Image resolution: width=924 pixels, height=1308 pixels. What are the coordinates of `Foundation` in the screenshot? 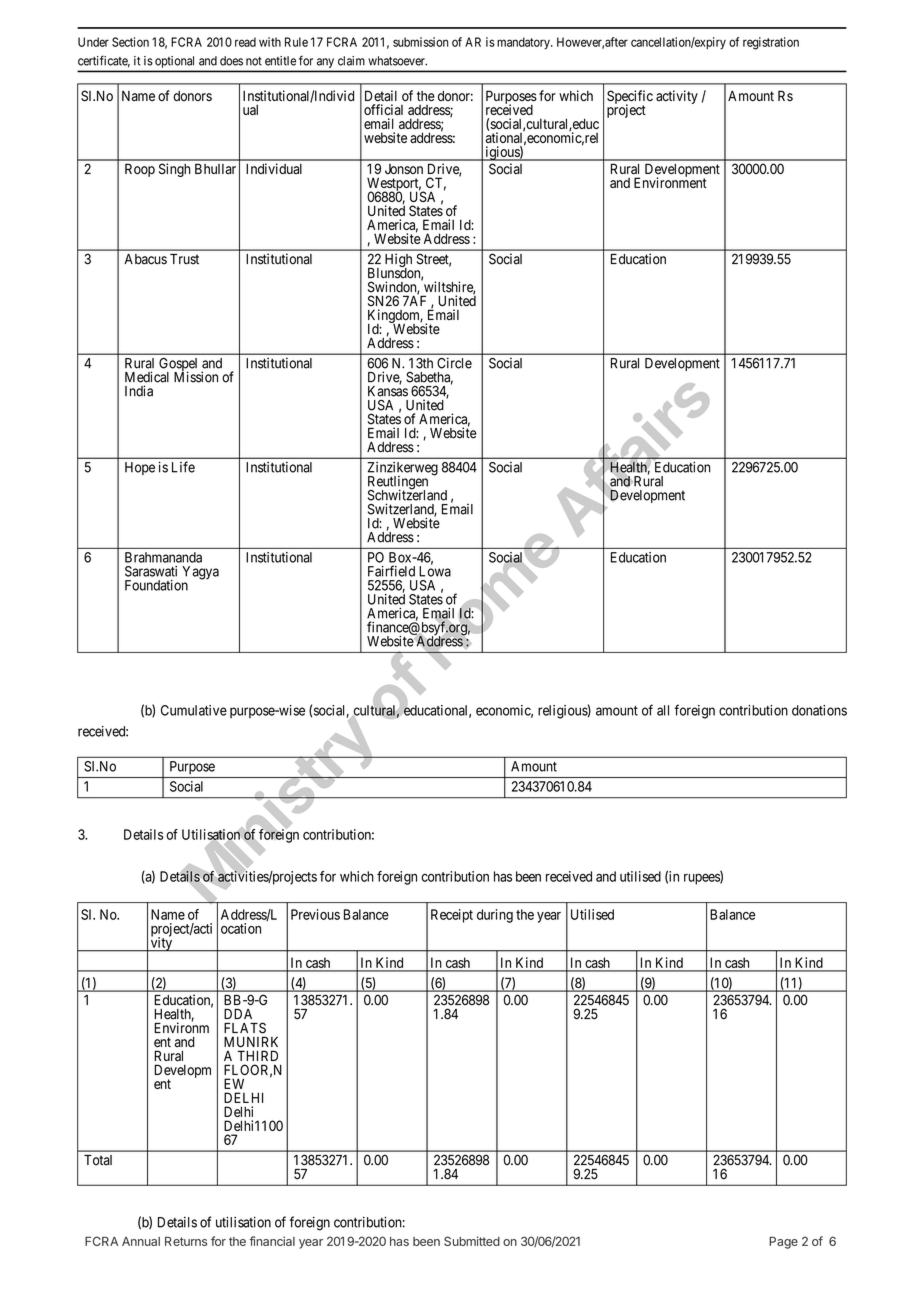 It's located at (156, 585).
